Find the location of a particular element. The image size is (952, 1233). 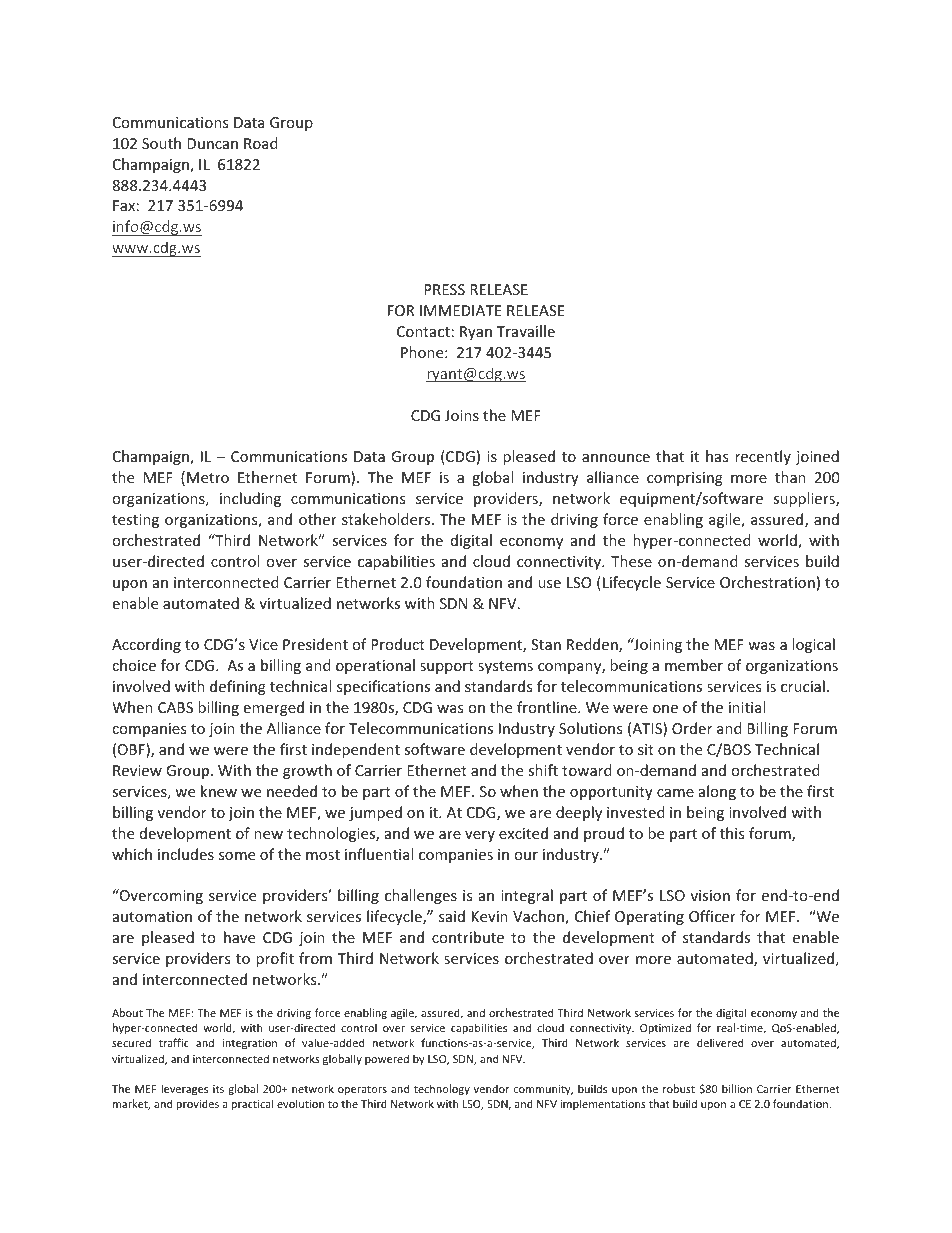

Duncan is located at coordinates (212, 143).
